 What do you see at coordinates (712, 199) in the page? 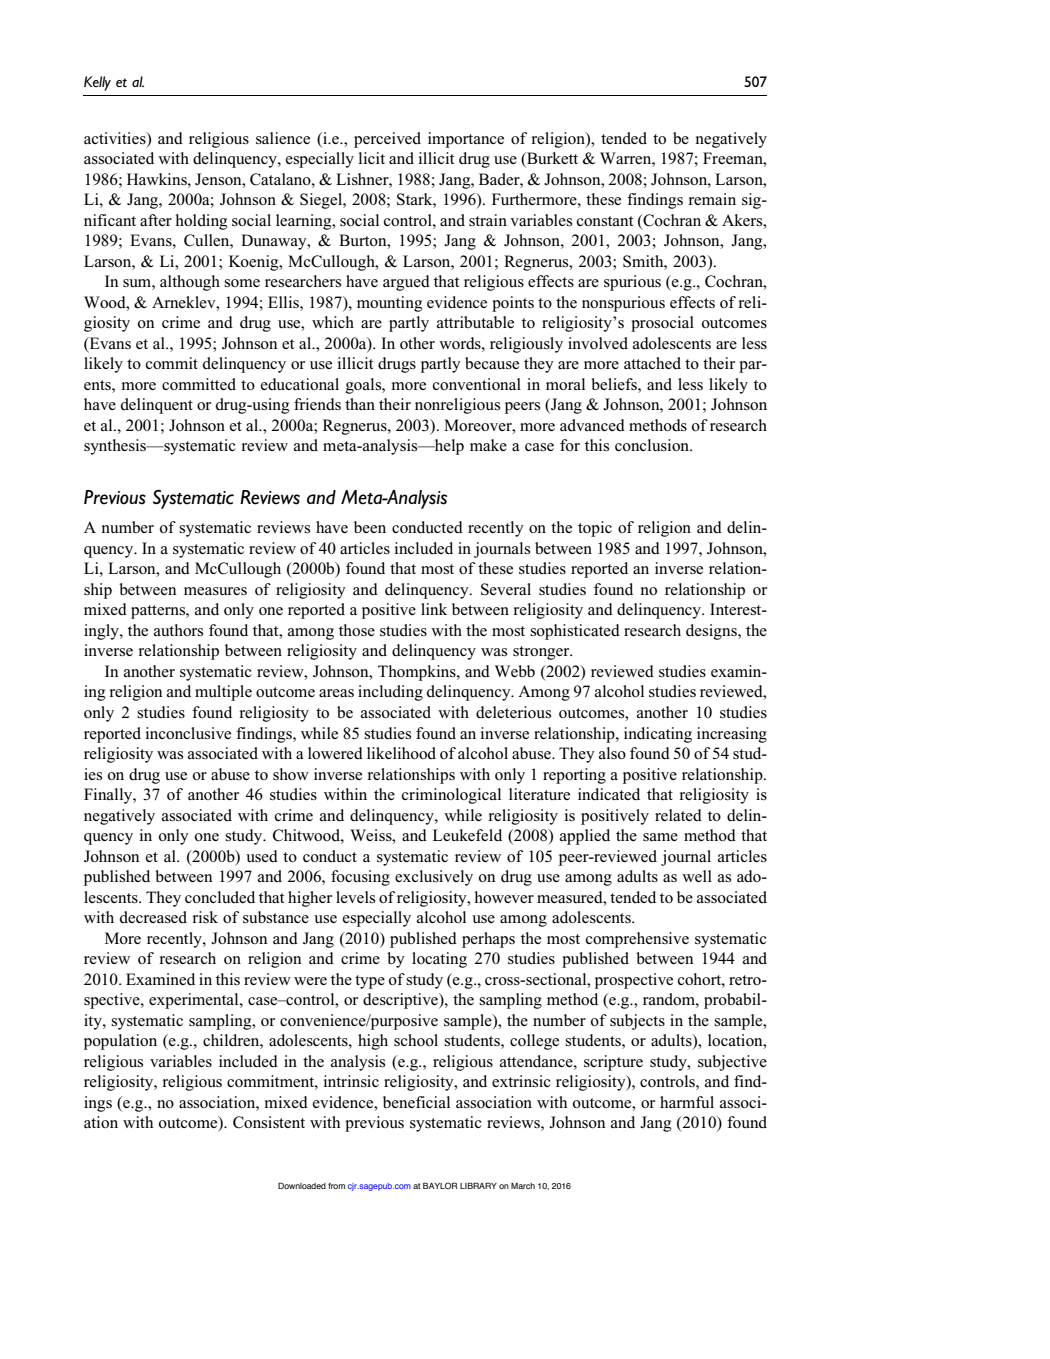
I see `remain` at bounding box center [712, 199].
